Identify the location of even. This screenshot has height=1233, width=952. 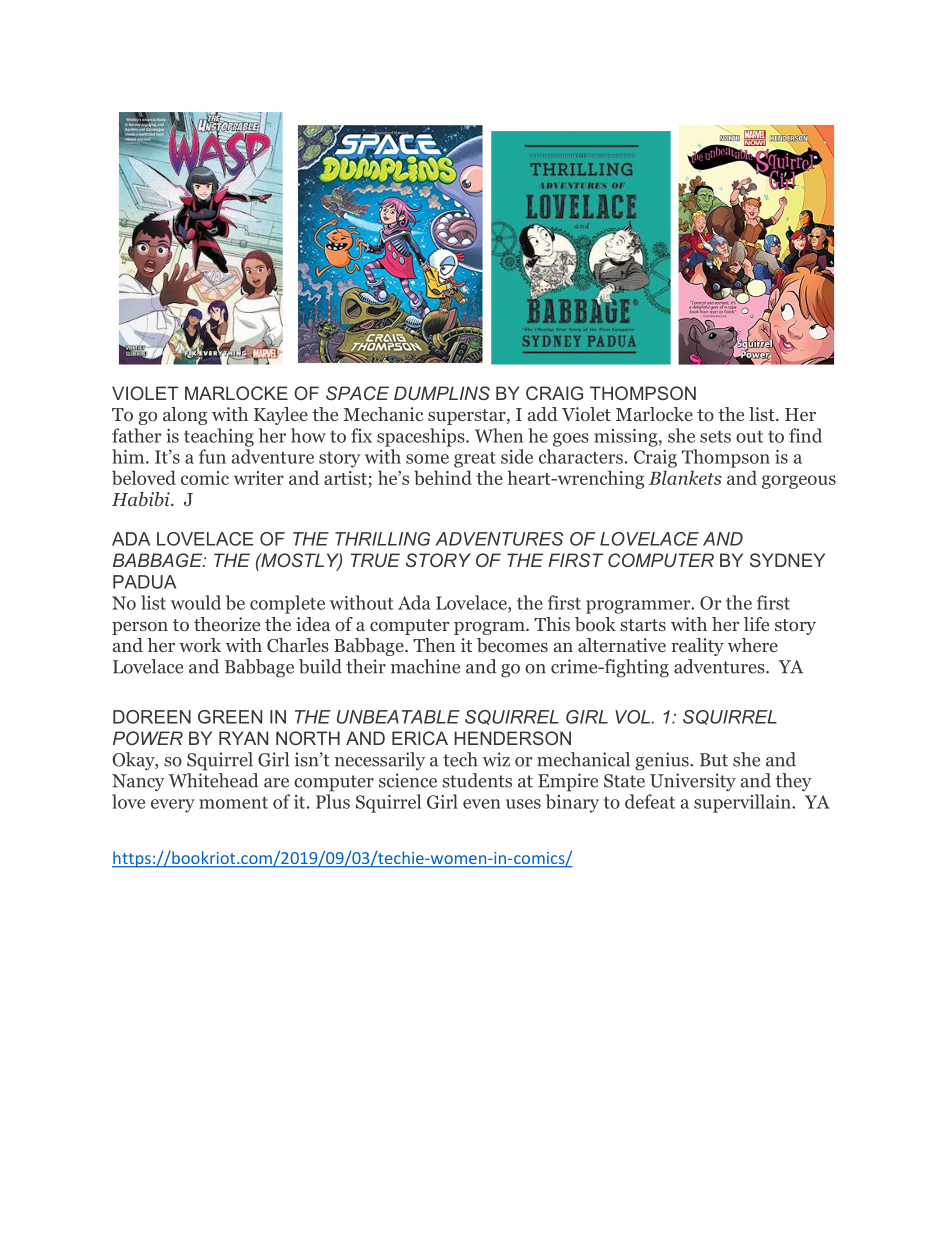
(482, 804).
